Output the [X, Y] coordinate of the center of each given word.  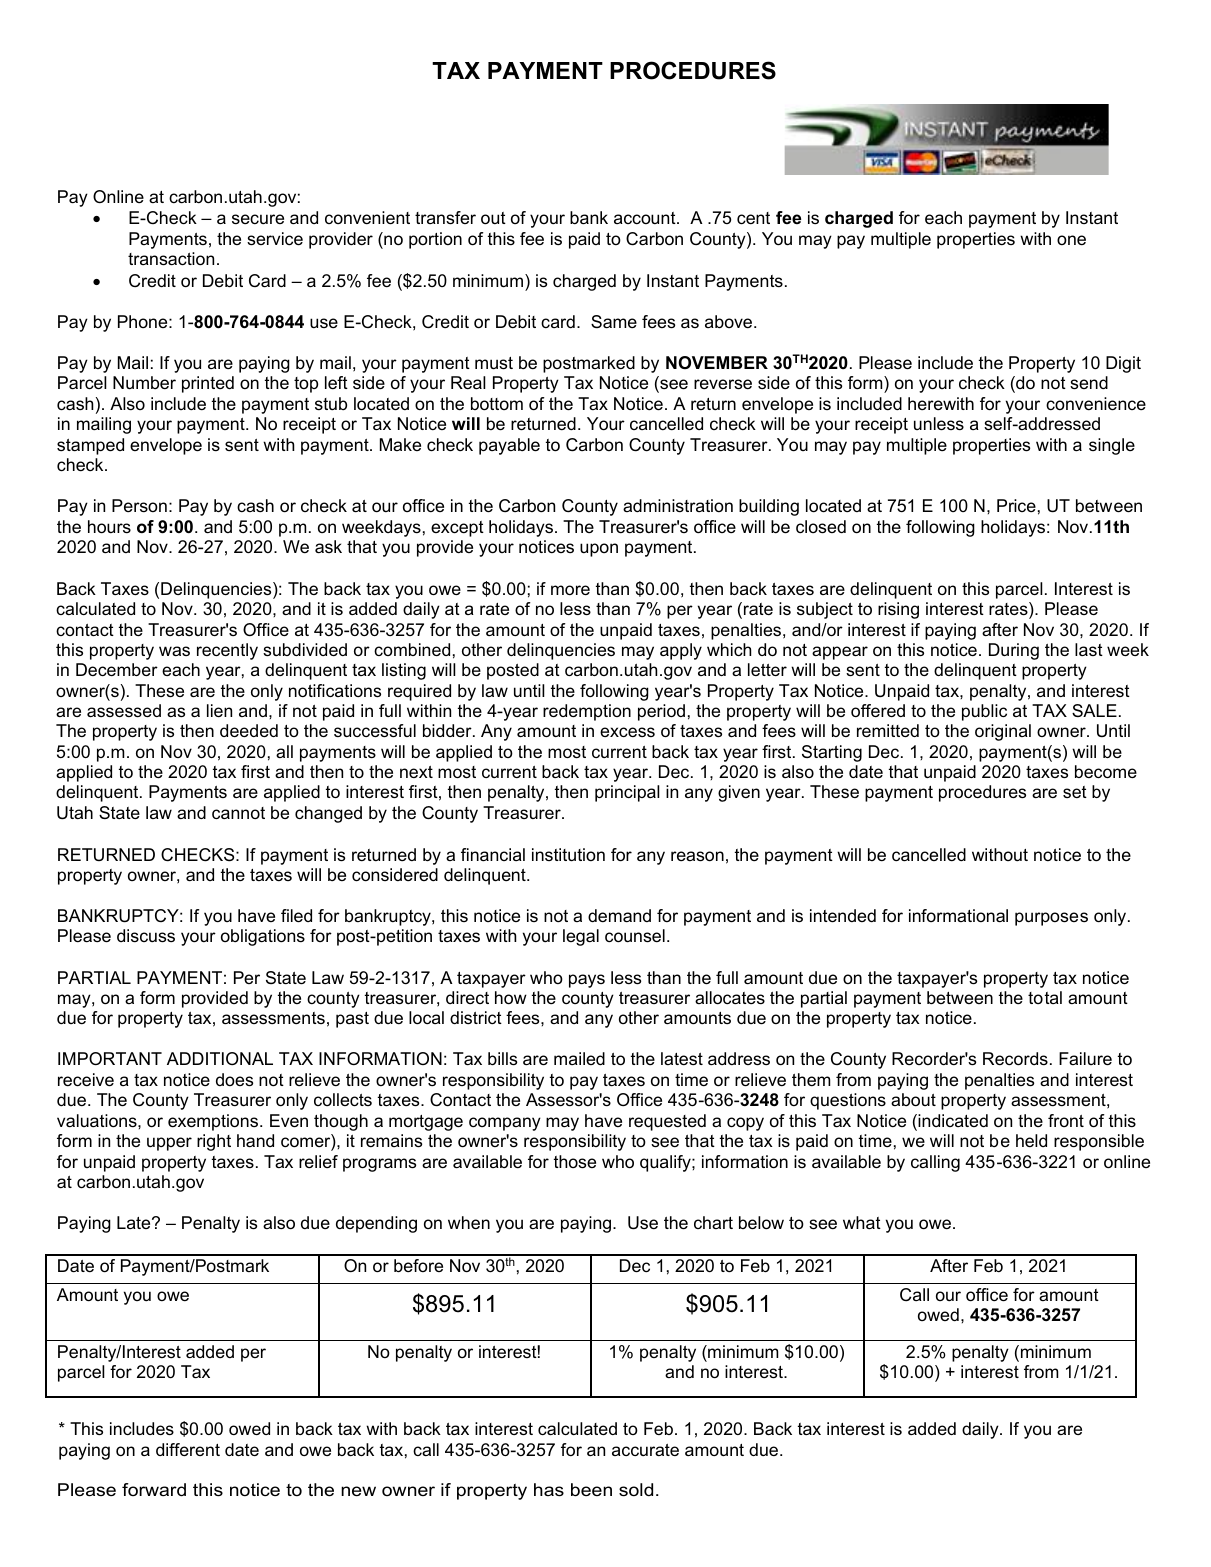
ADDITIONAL [220, 1058]
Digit [1123, 364]
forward [154, 1490]
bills [502, 1059]
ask [328, 546]
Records [1015, 1059]
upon [599, 550]
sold [636, 1489]
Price [1016, 505]
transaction [171, 259]
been [591, 1490]
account [646, 218]
